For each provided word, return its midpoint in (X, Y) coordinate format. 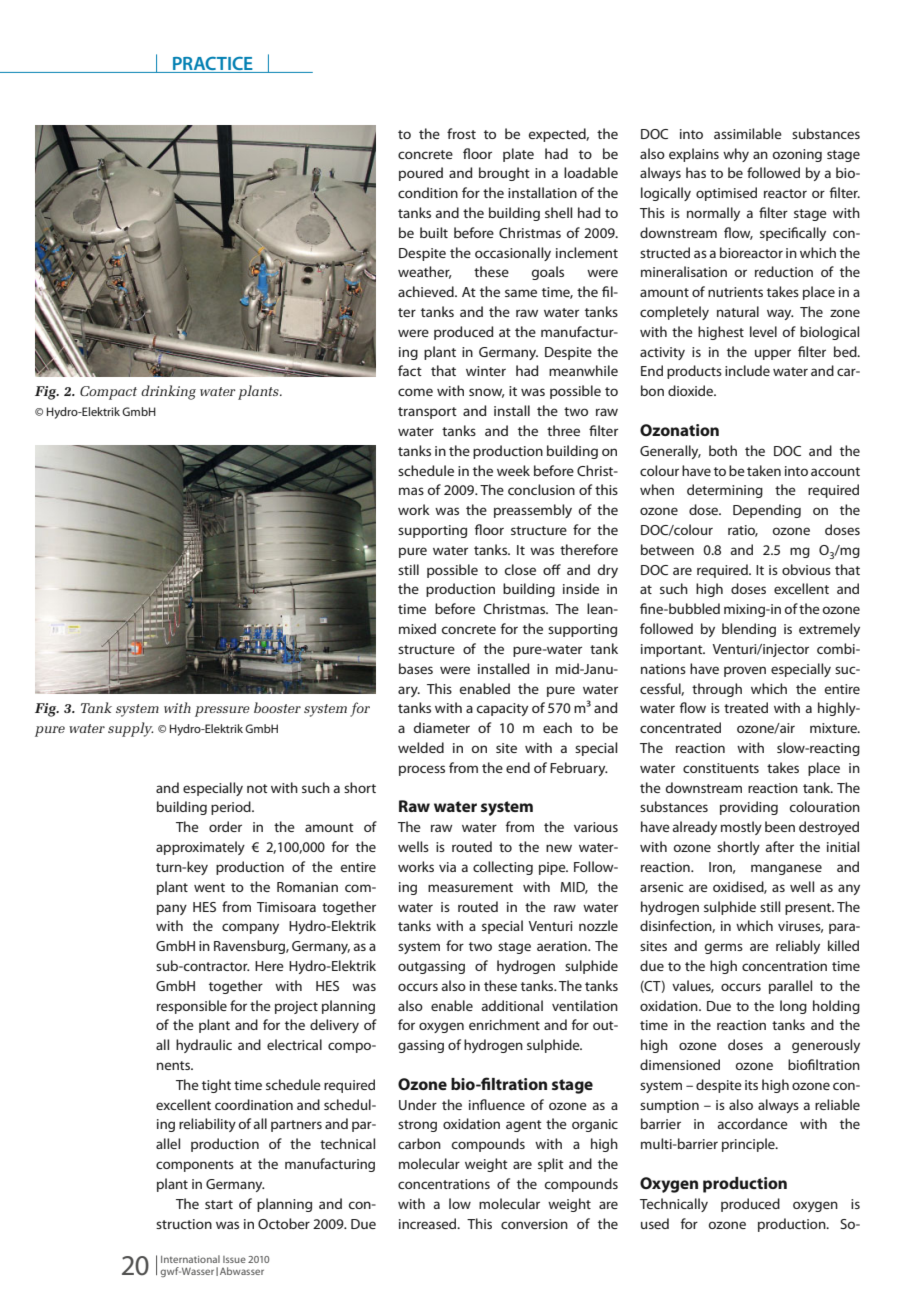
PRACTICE (213, 63)
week (513, 470)
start (219, 1204)
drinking (168, 392)
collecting (503, 868)
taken (764, 470)
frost (461, 133)
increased (429, 1223)
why (736, 155)
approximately (200, 848)
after (780, 846)
